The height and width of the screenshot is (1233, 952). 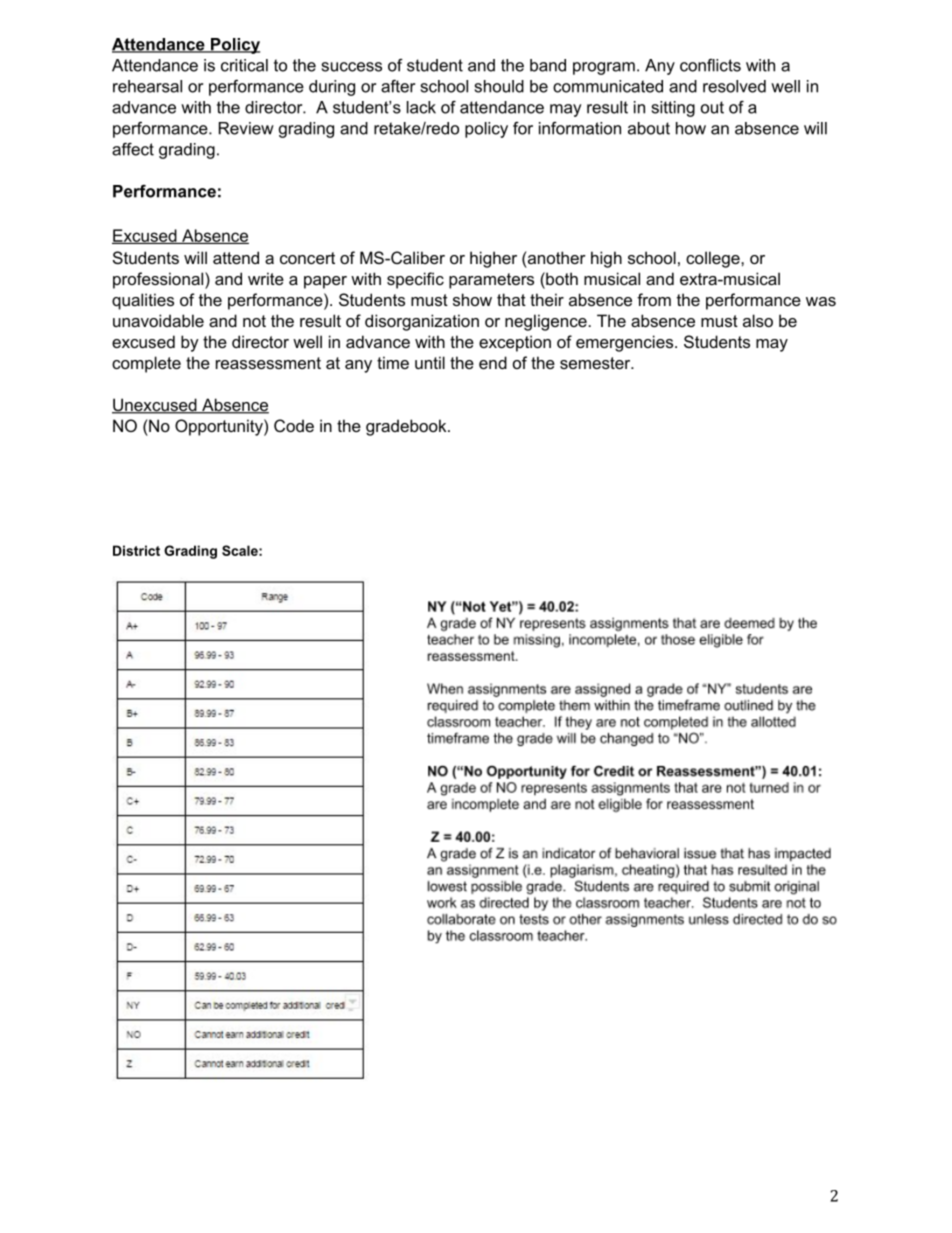 What do you see at coordinates (133, 149) in the screenshot?
I see `affect` at bounding box center [133, 149].
